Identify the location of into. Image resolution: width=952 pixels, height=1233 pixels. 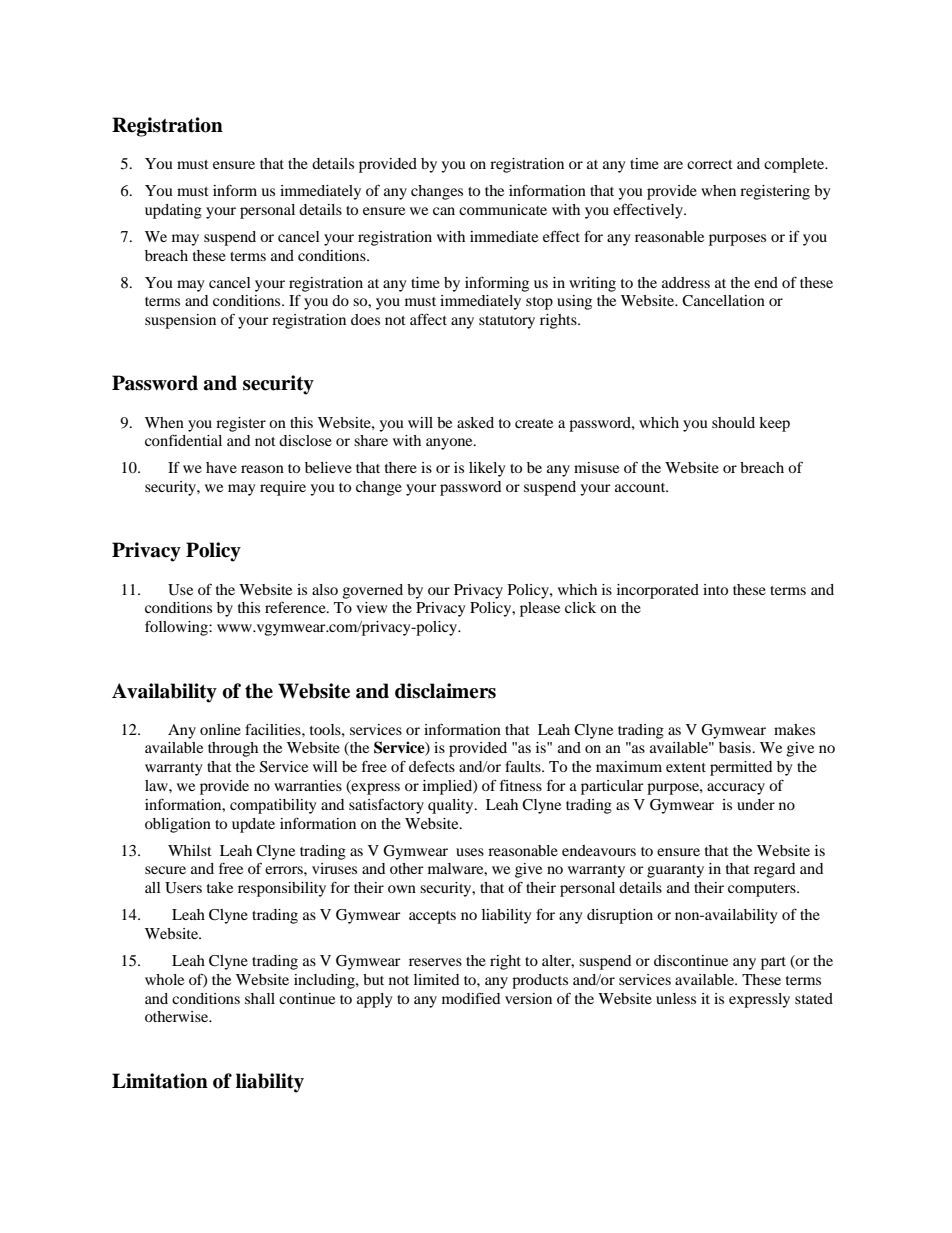
(715, 589).
